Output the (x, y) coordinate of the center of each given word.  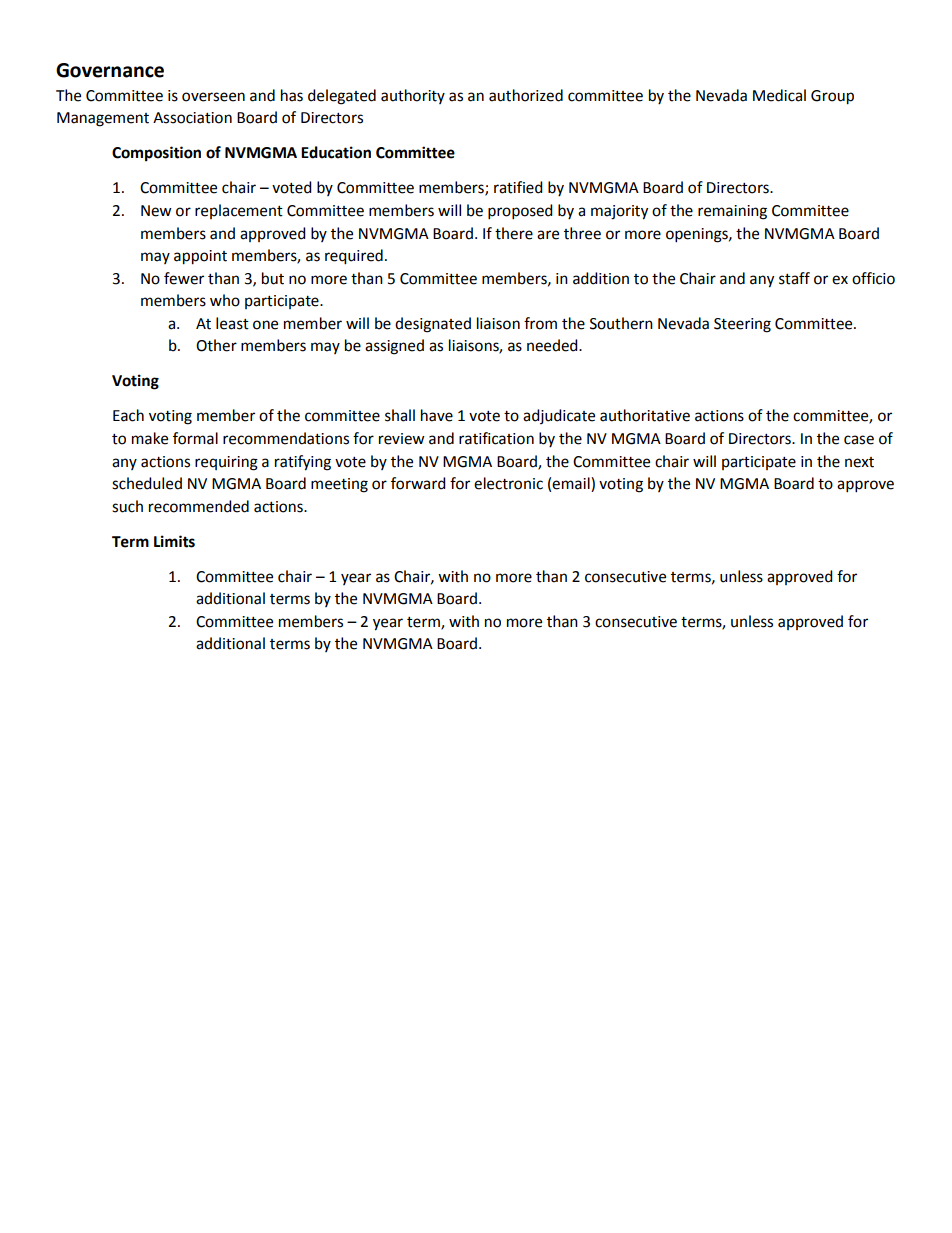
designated (433, 325)
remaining (732, 212)
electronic (508, 483)
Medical (779, 95)
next (859, 462)
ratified (518, 187)
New (156, 211)
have (437, 415)
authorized (526, 95)
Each (128, 415)
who (225, 300)
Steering (742, 325)
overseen (213, 97)
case (859, 440)
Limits (174, 541)
